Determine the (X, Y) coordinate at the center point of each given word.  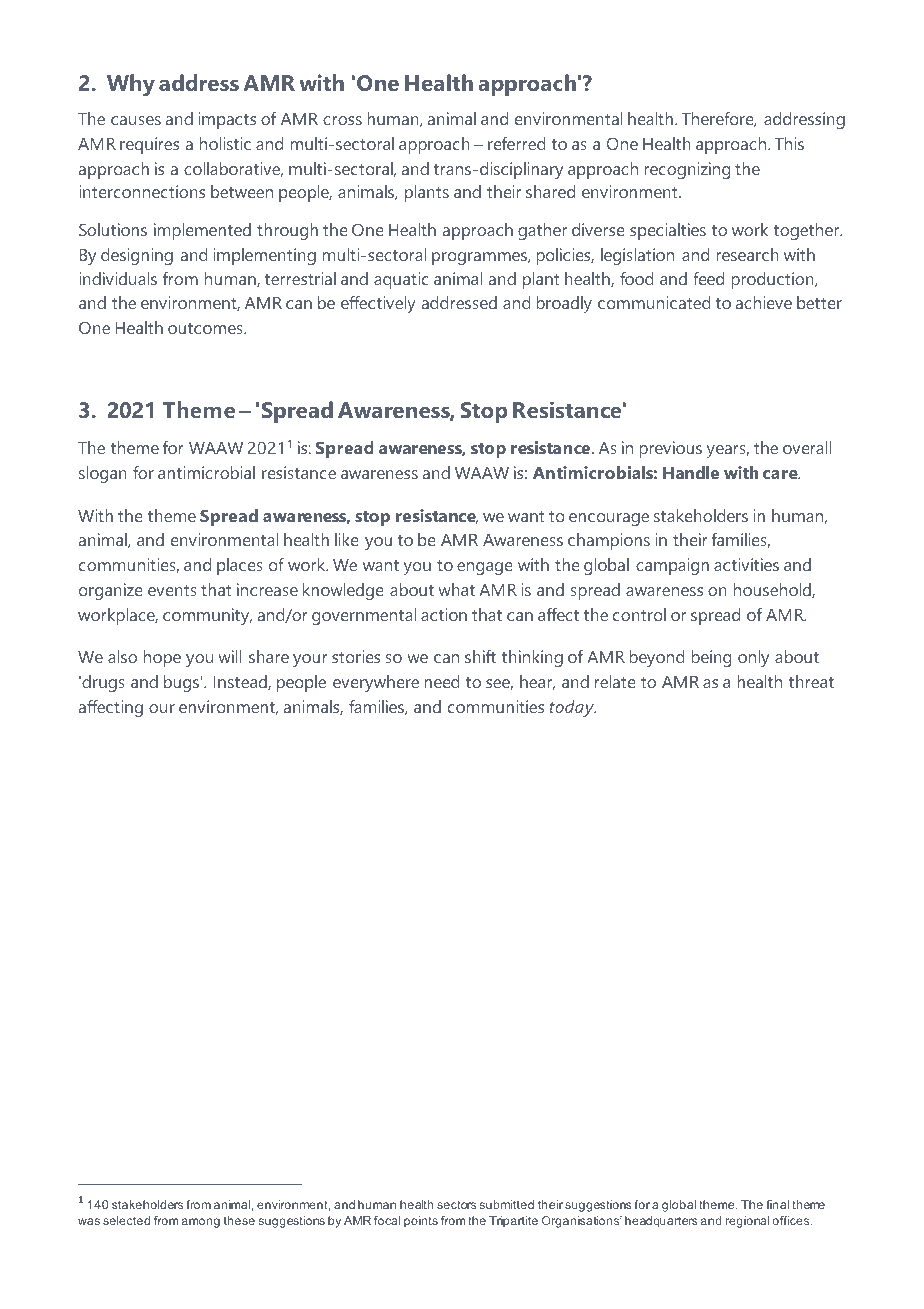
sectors (456, 1204)
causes (136, 120)
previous (670, 449)
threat (811, 681)
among (201, 1223)
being (711, 658)
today (573, 708)
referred (517, 143)
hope (162, 658)
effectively (378, 304)
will (229, 656)
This (789, 143)
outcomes (206, 328)
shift (480, 656)
